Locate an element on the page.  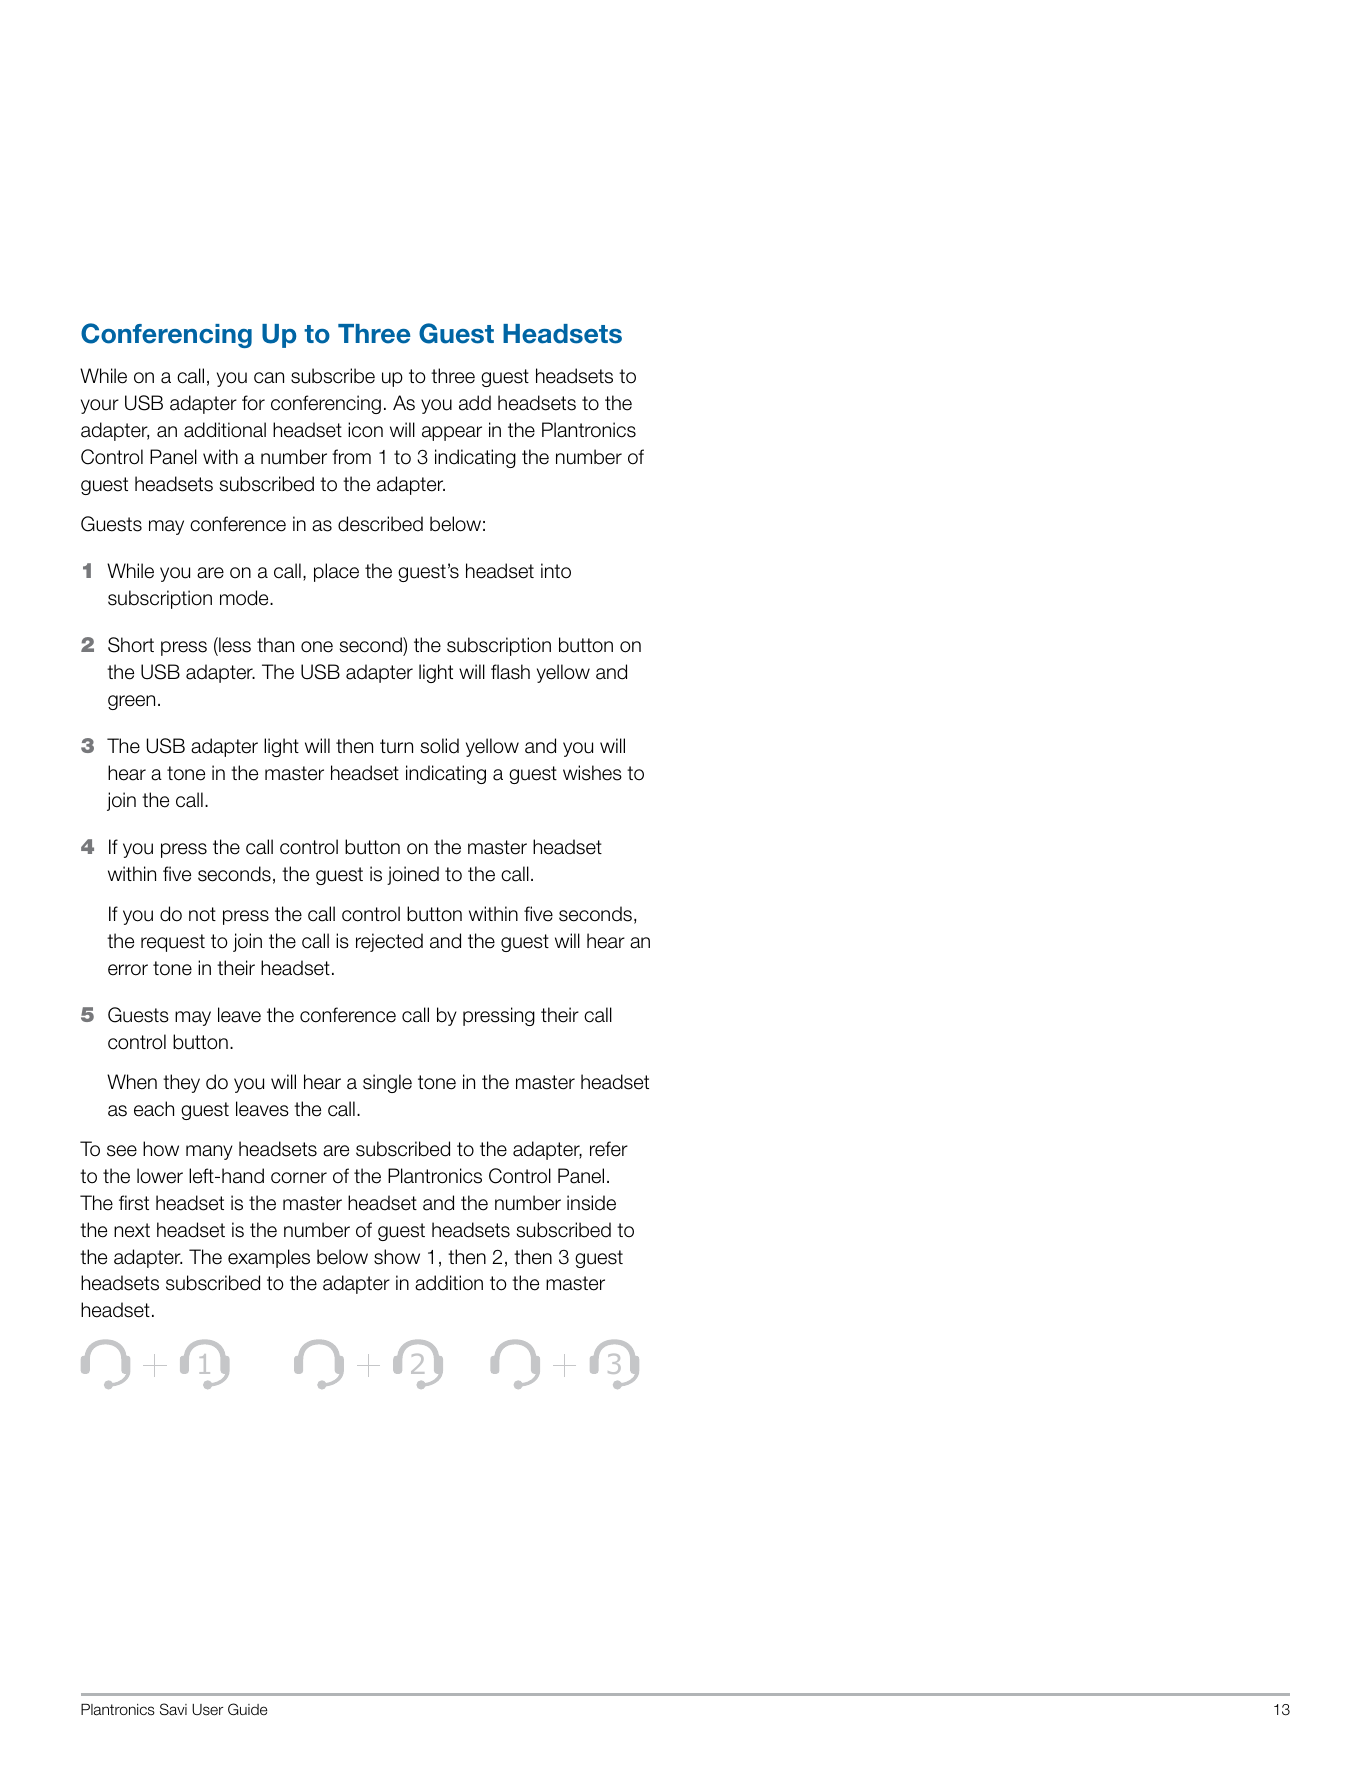
single is located at coordinates (387, 1083).
